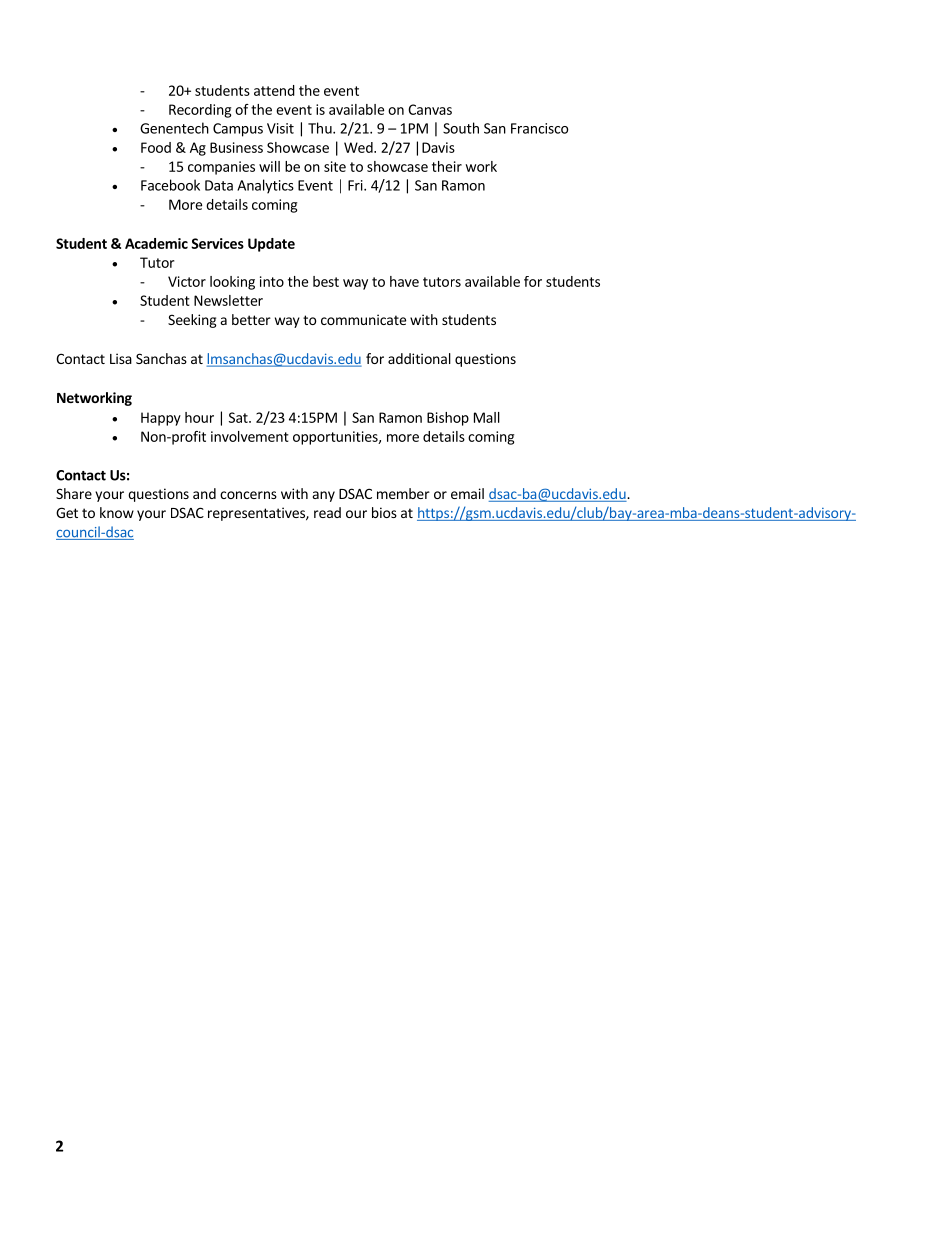  What do you see at coordinates (419, 358) in the screenshot?
I see `additional` at bounding box center [419, 358].
